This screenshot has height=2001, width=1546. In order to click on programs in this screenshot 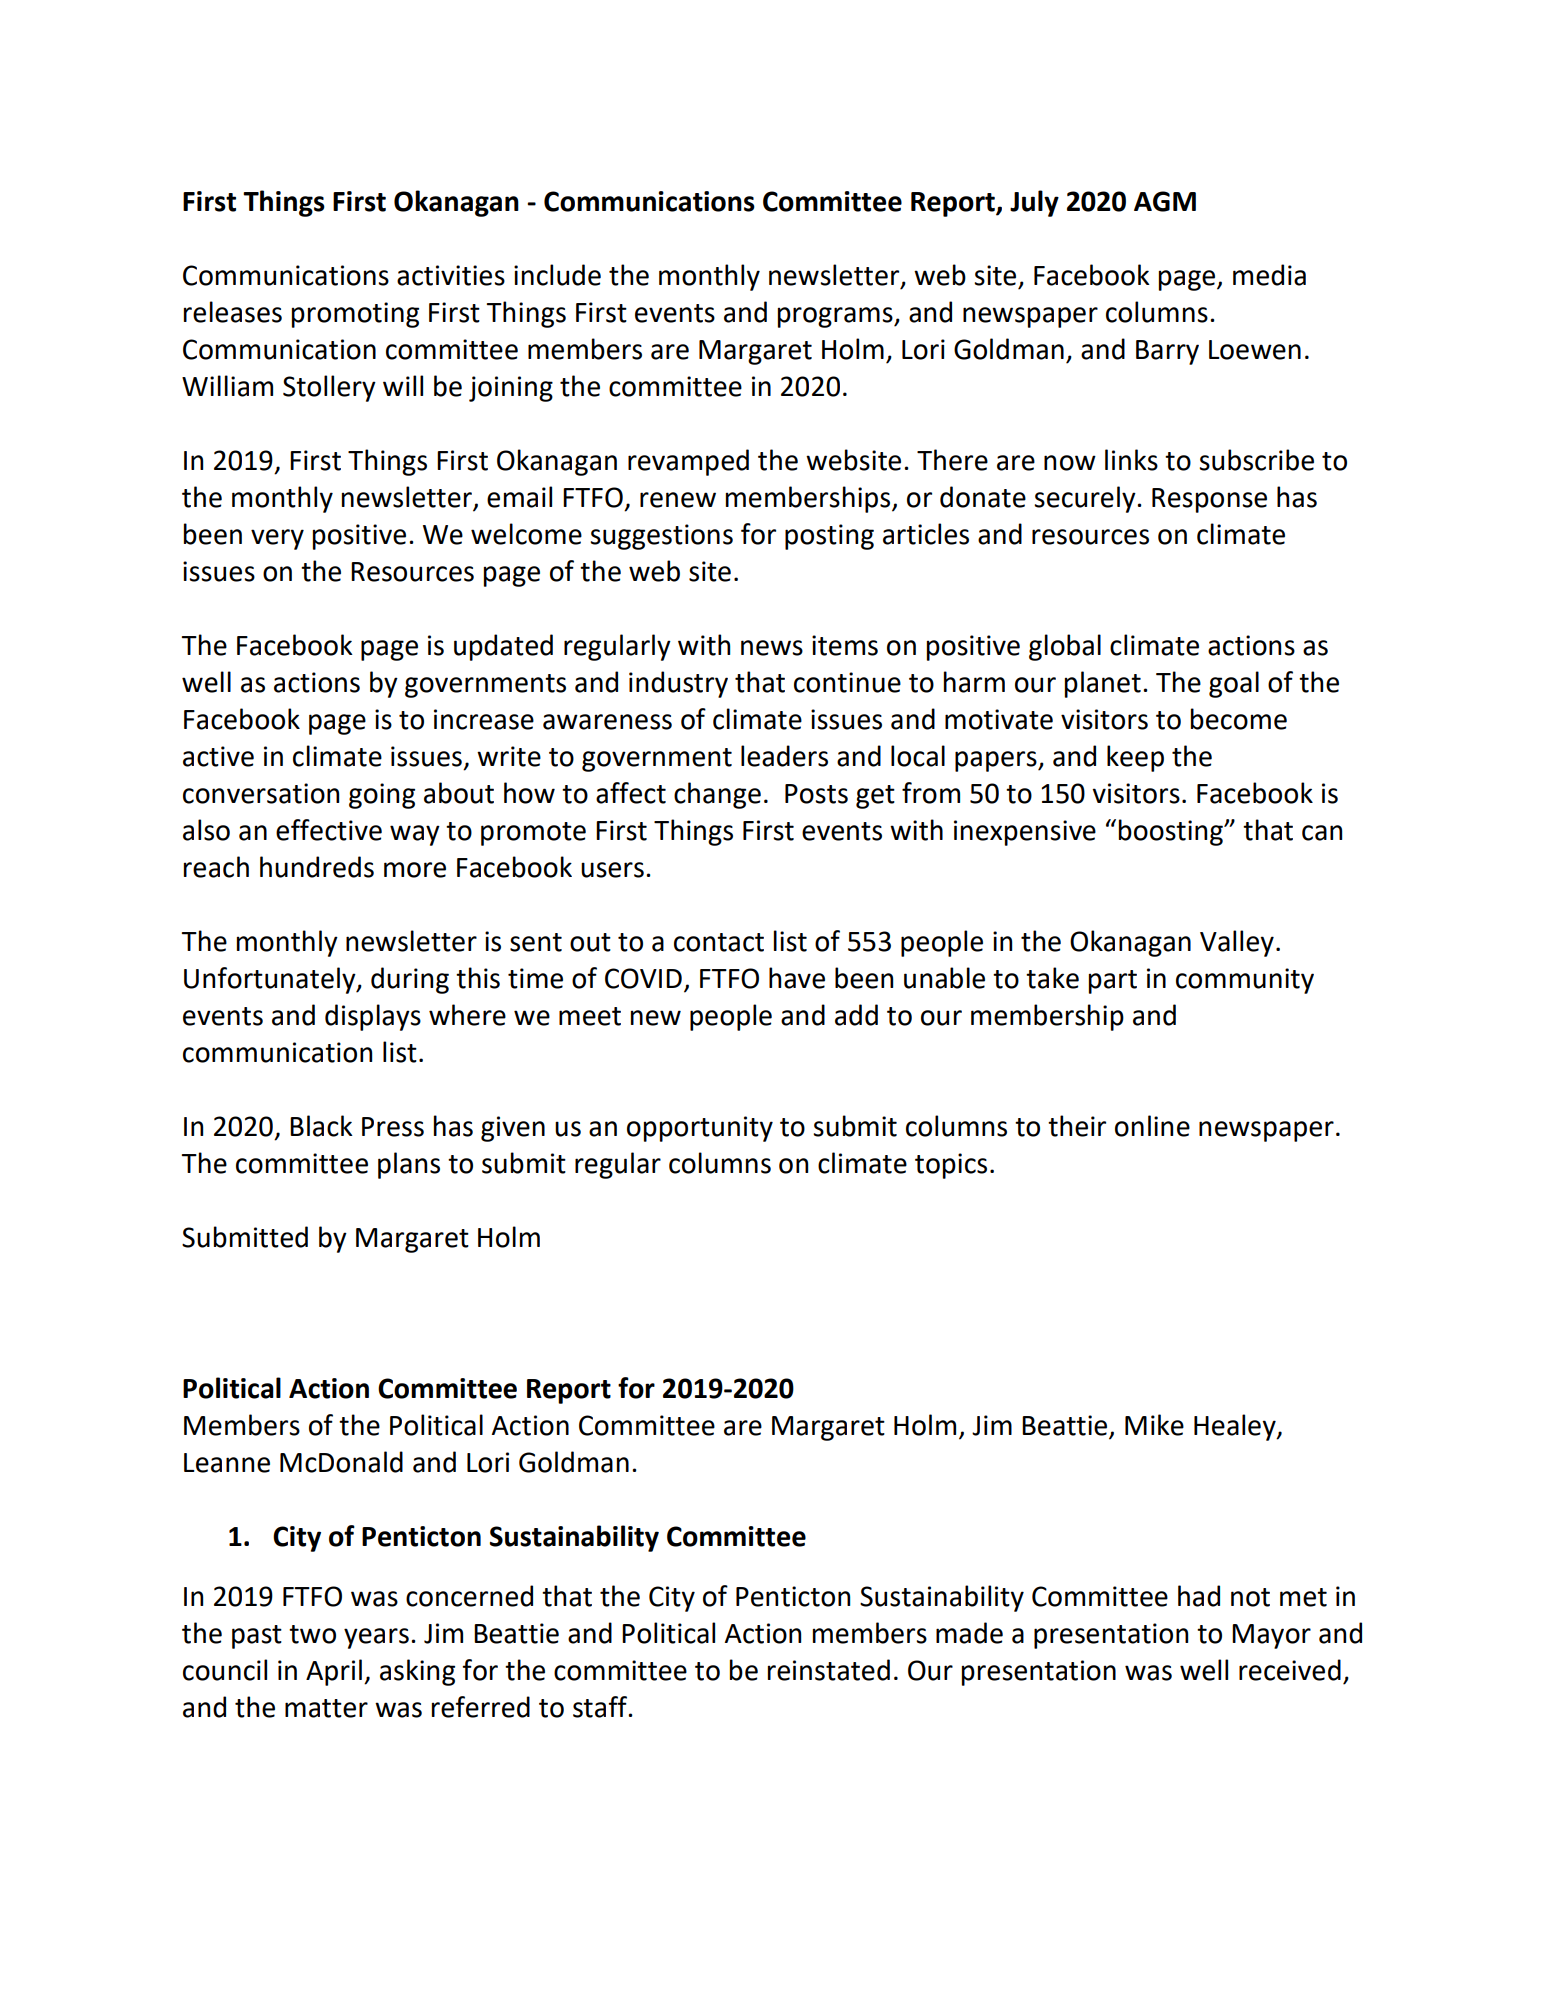, I will do `click(836, 317)`.
